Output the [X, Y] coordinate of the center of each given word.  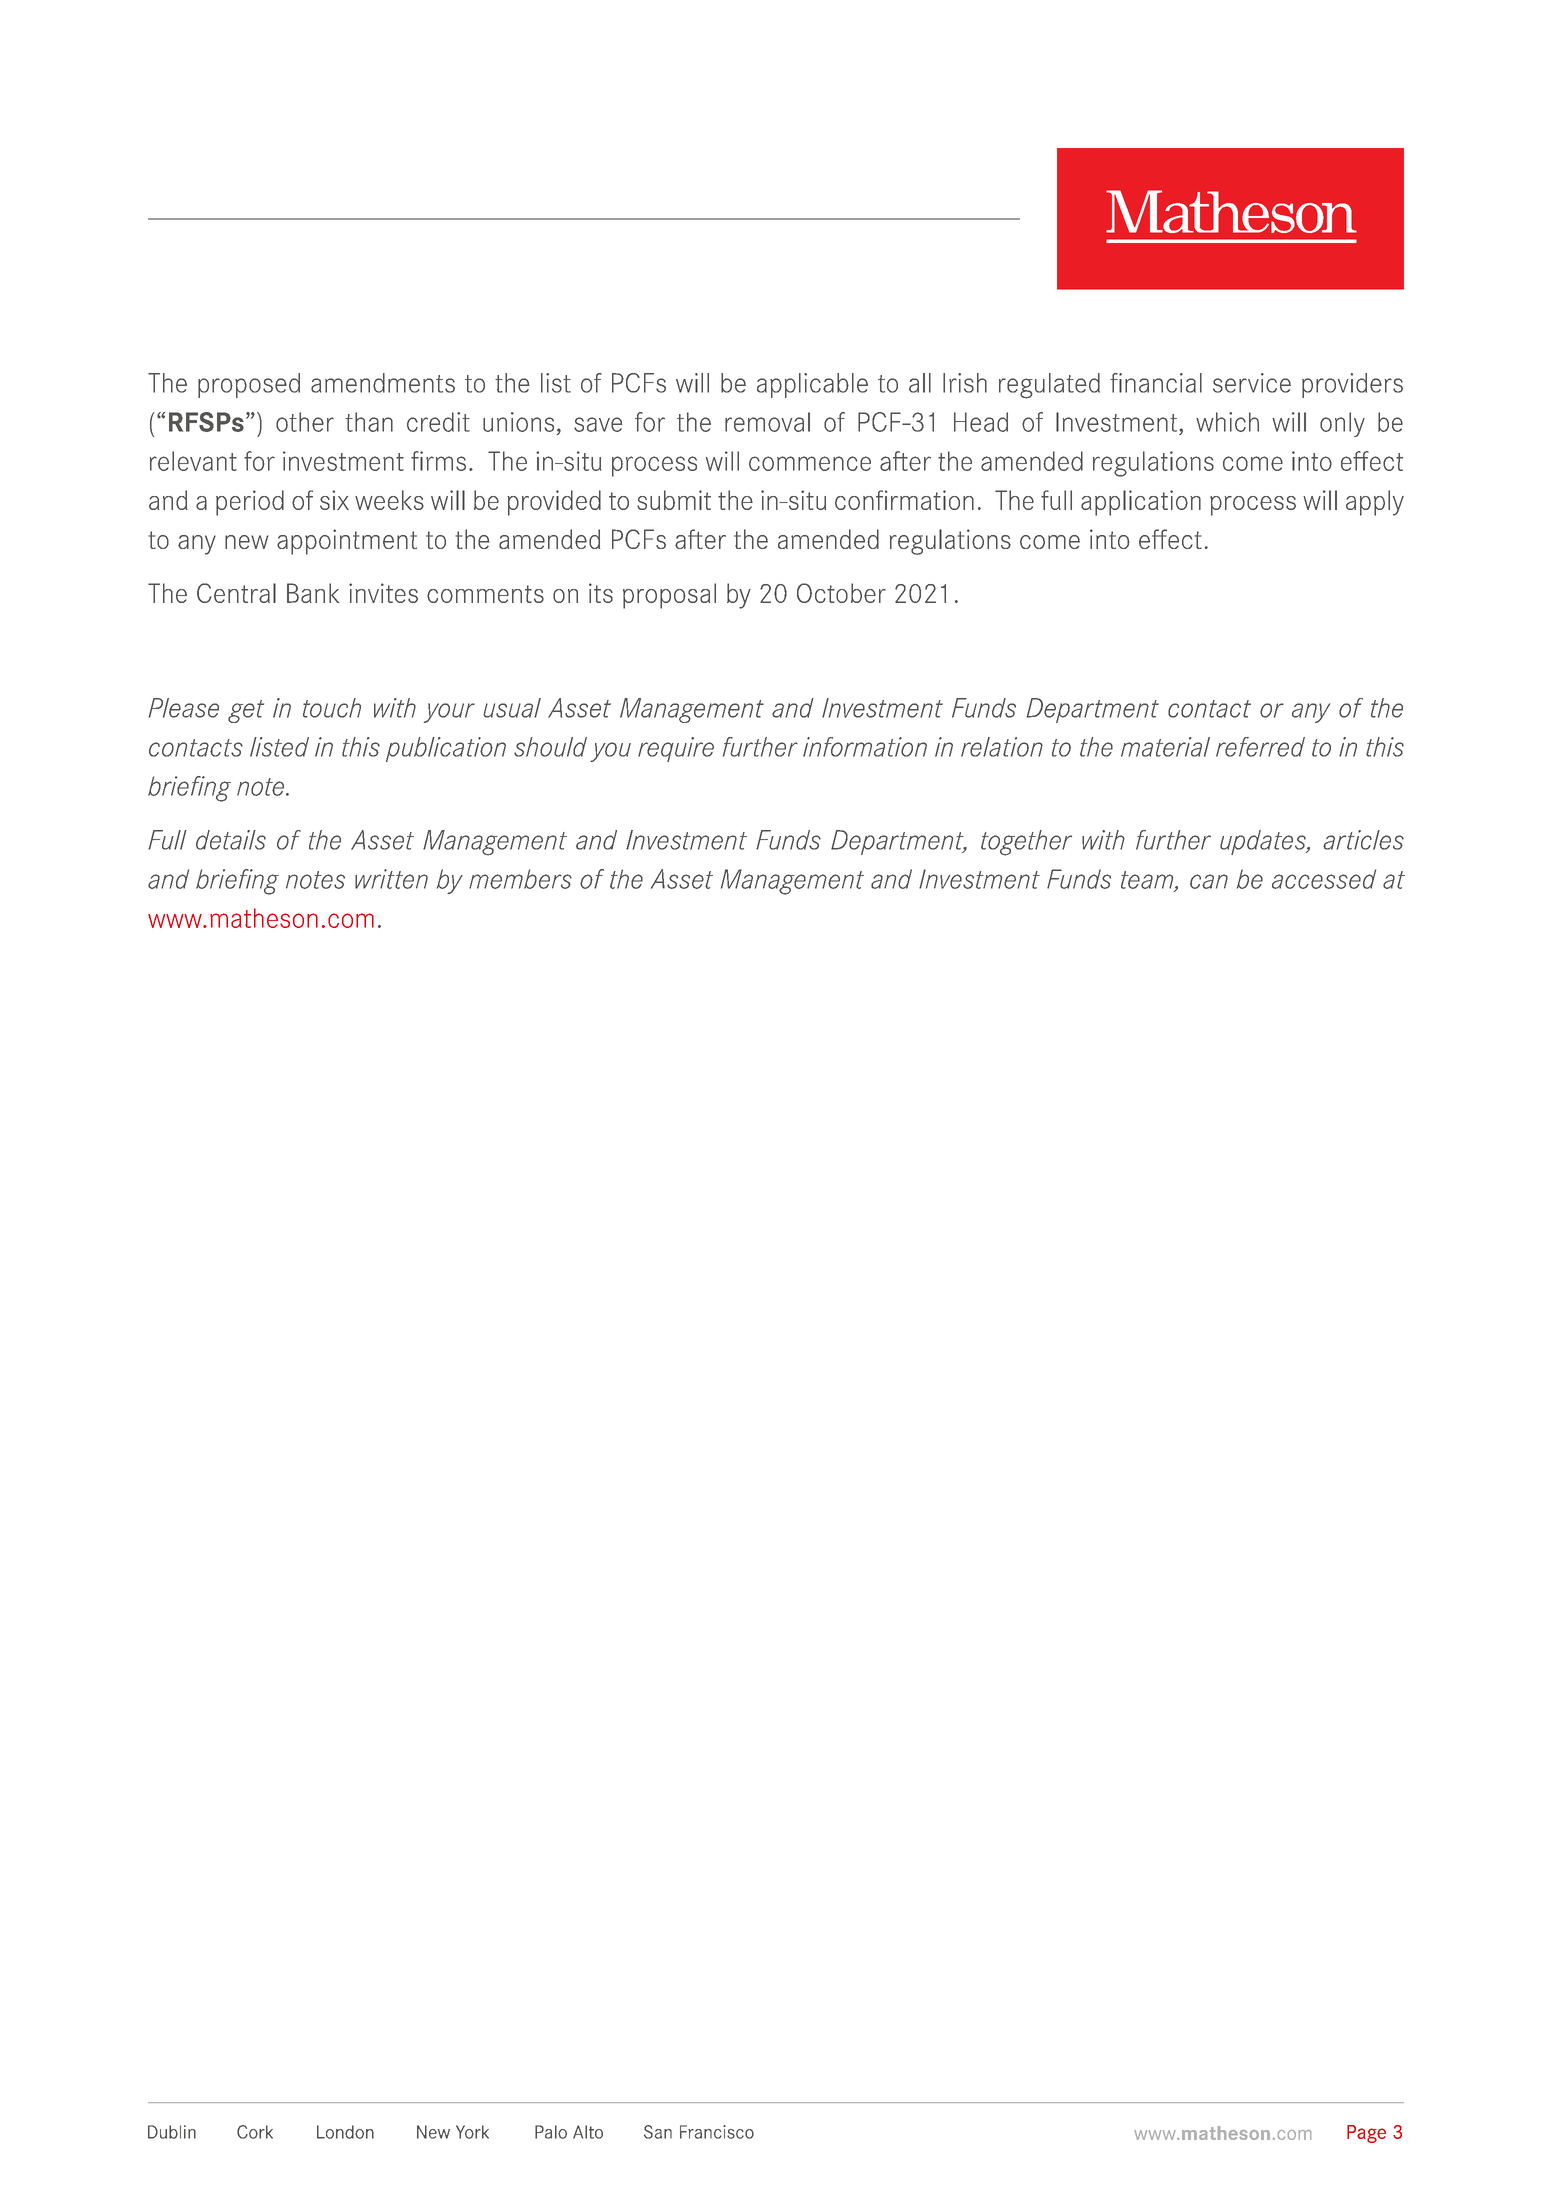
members [520, 879]
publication [446, 749]
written [391, 879]
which [1227, 422]
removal [767, 422]
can [1209, 881]
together [1026, 843]
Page [1366, 2134]
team [1148, 881]
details [231, 840]
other [305, 422]
